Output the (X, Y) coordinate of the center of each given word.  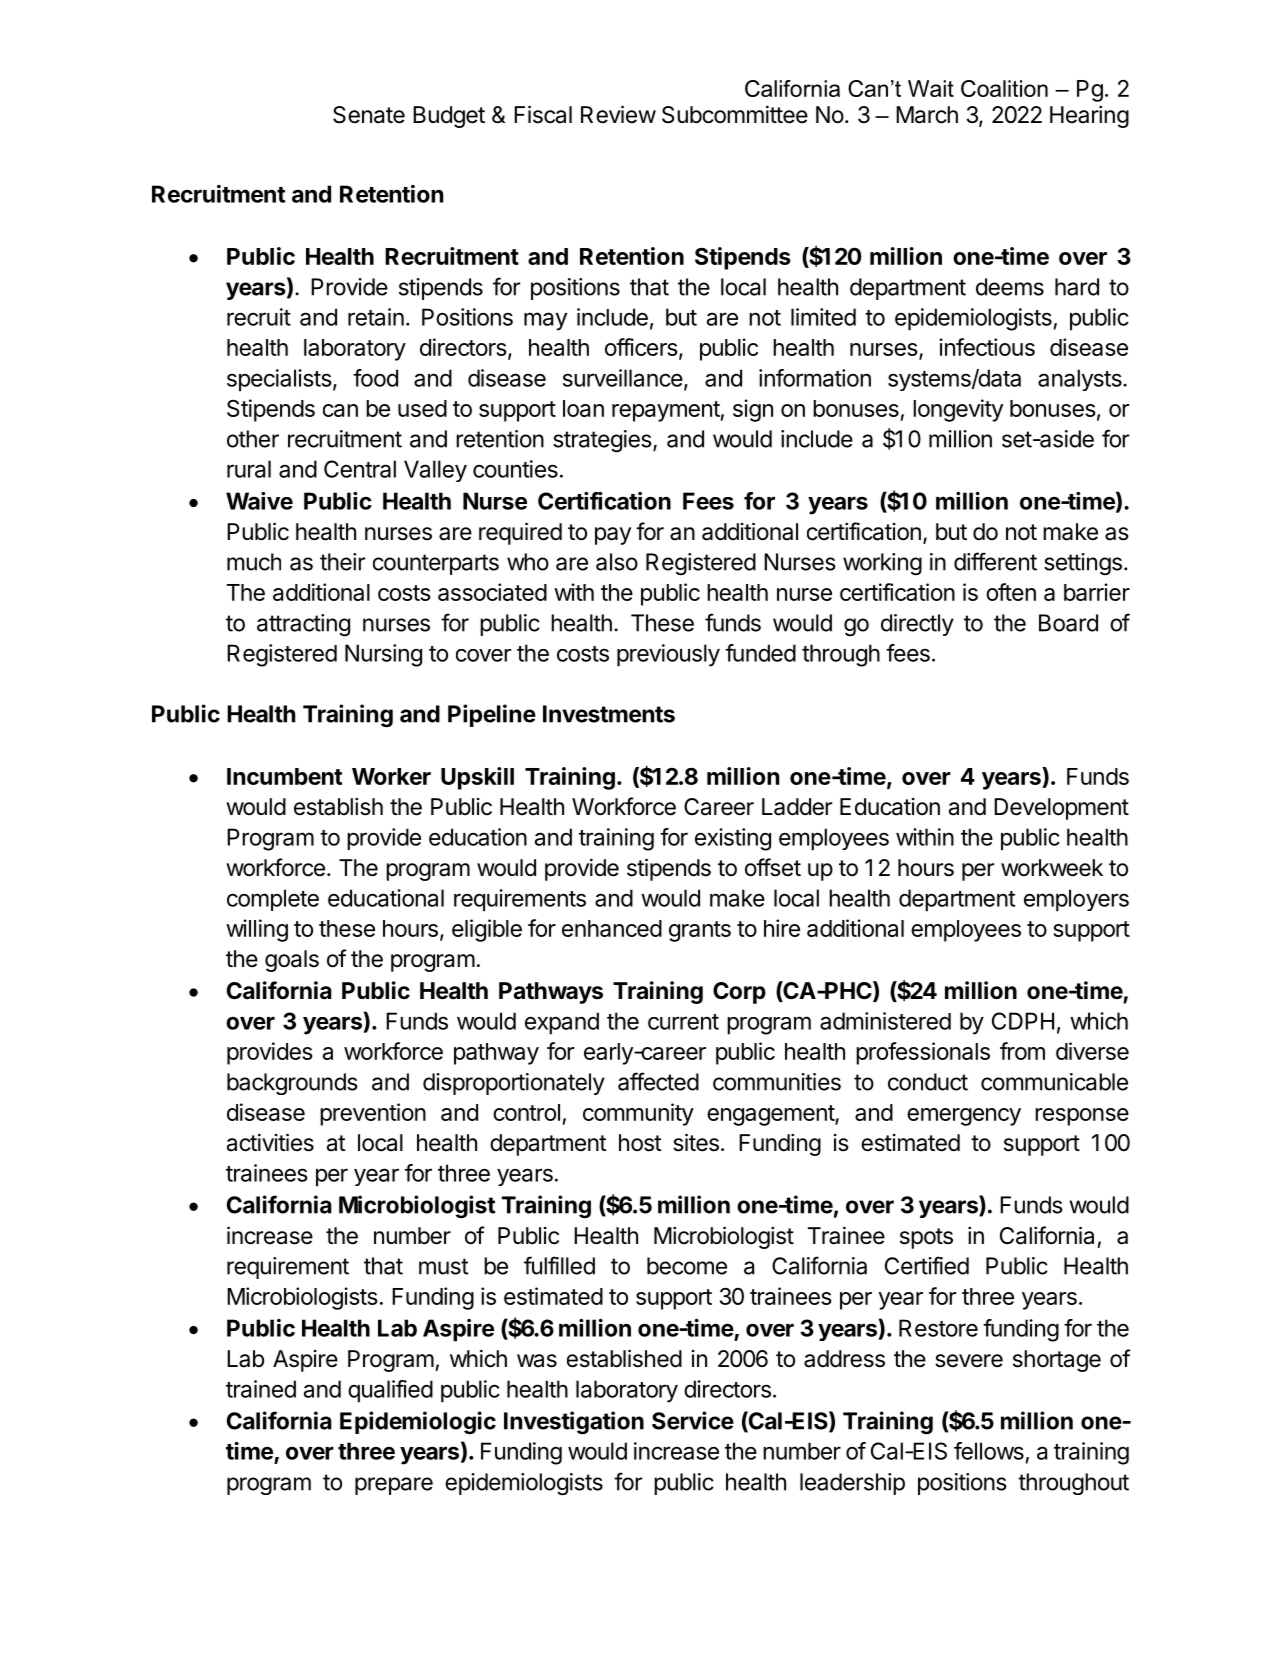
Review (618, 114)
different (995, 561)
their (342, 562)
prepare (394, 1486)
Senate (369, 115)
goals (292, 961)
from (1022, 1051)
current (683, 1022)
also (617, 562)
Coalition (1004, 88)
